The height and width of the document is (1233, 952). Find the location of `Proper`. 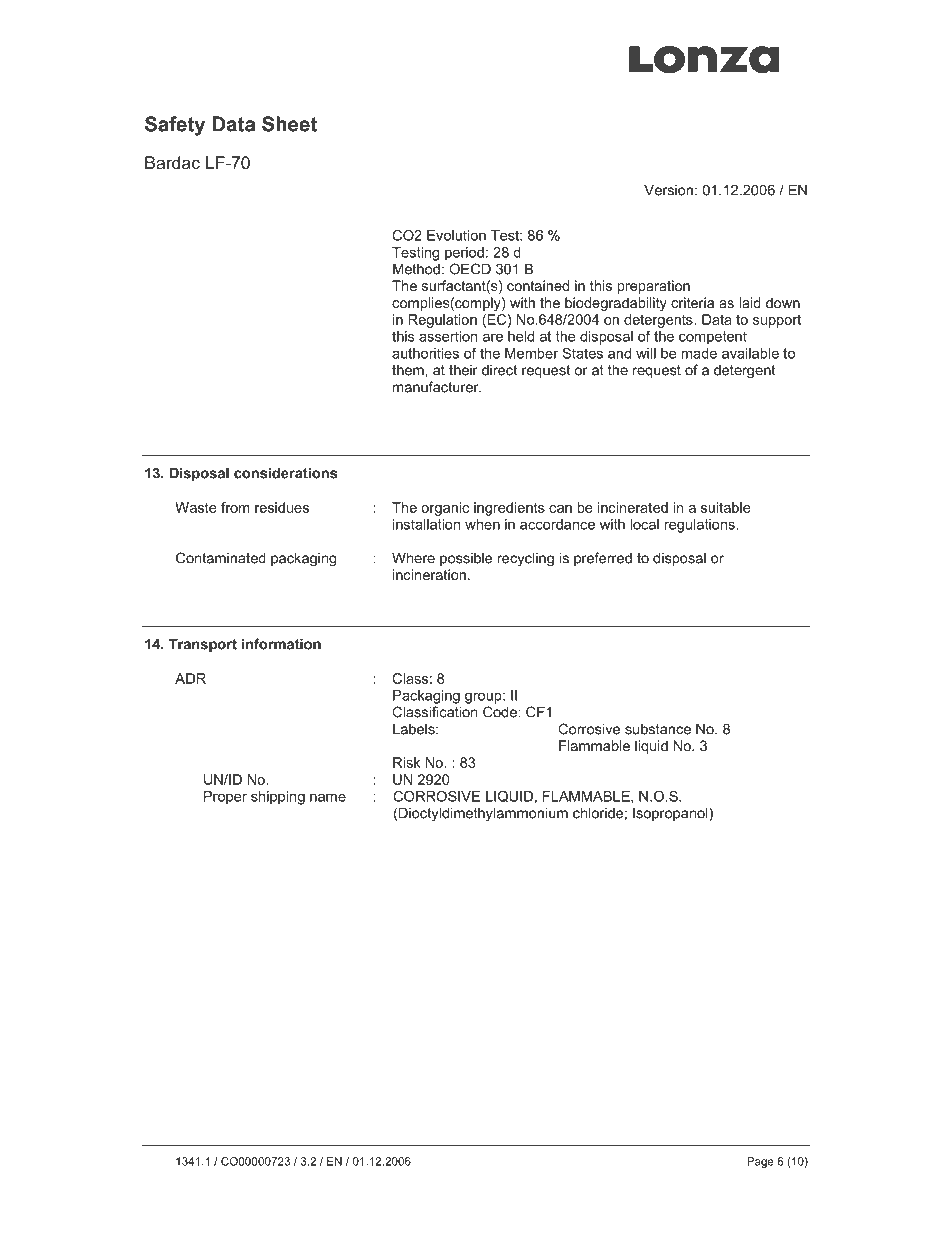

Proper is located at coordinates (225, 798).
